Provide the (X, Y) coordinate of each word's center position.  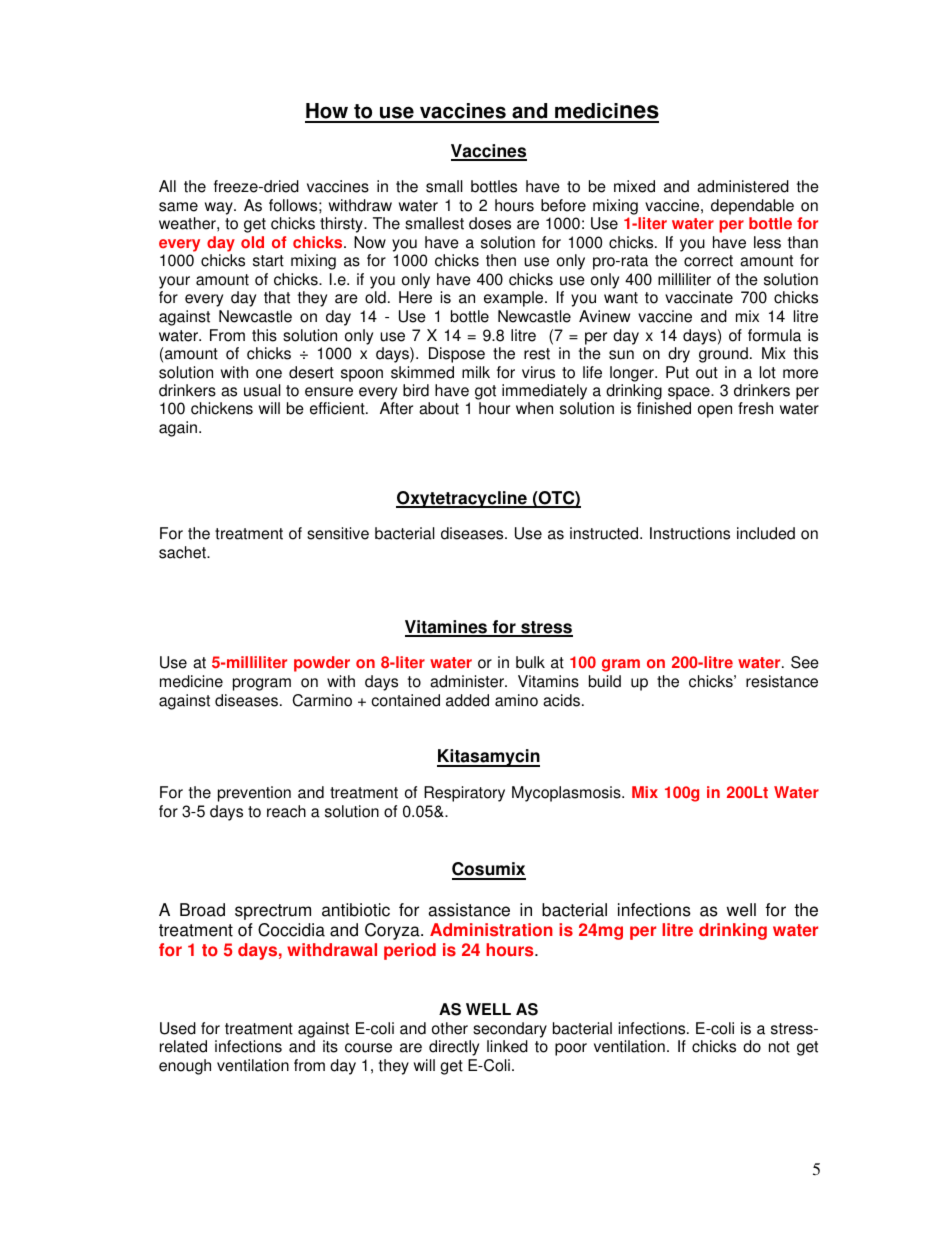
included (766, 533)
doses (490, 223)
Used (178, 1028)
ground (723, 355)
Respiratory (464, 794)
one (269, 374)
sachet (183, 552)
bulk (530, 662)
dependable (752, 207)
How (327, 112)
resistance (782, 681)
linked (507, 1046)
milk (476, 372)
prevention (254, 794)
